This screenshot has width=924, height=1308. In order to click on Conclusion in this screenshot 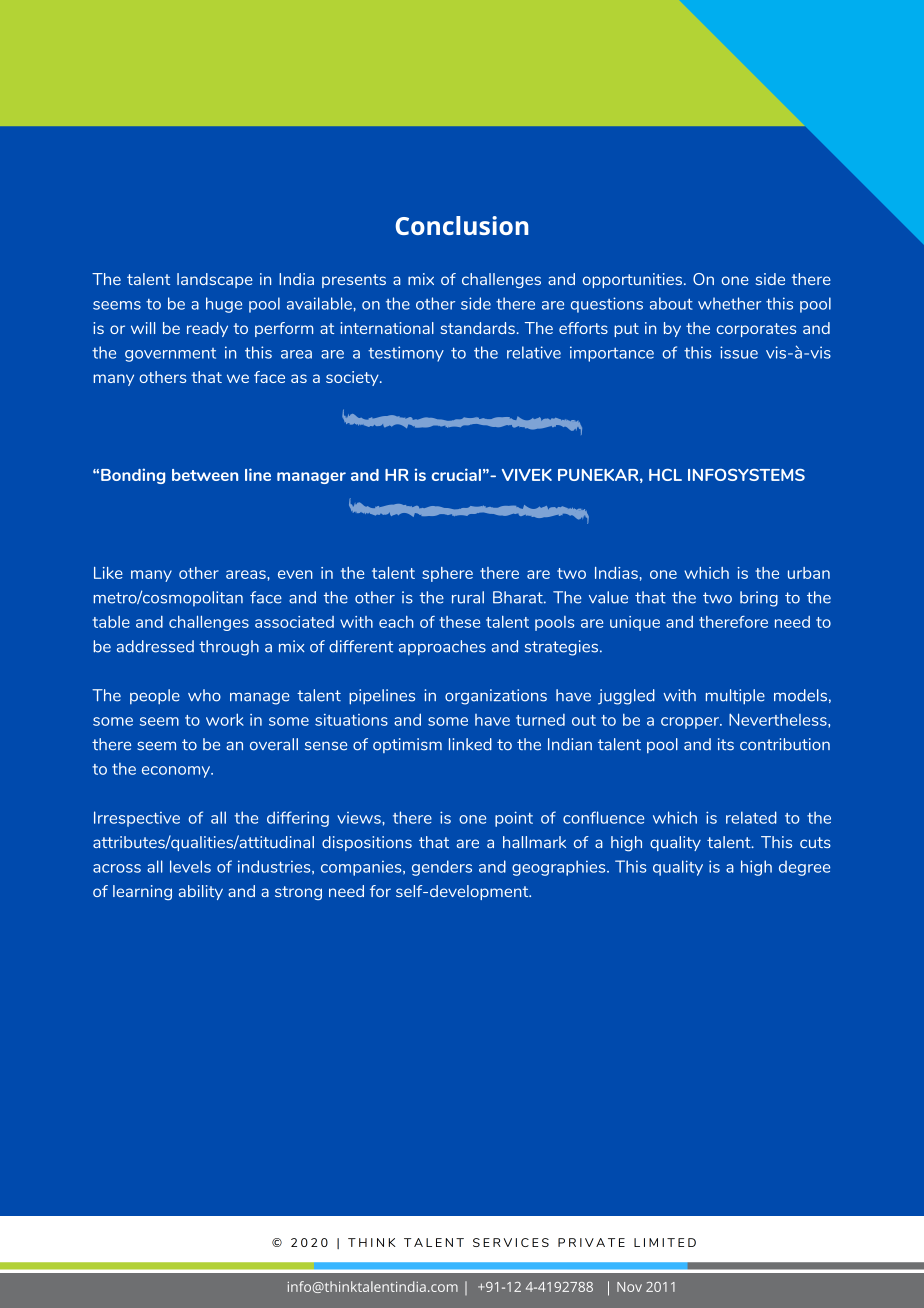, I will do `click(462, 225)`.
